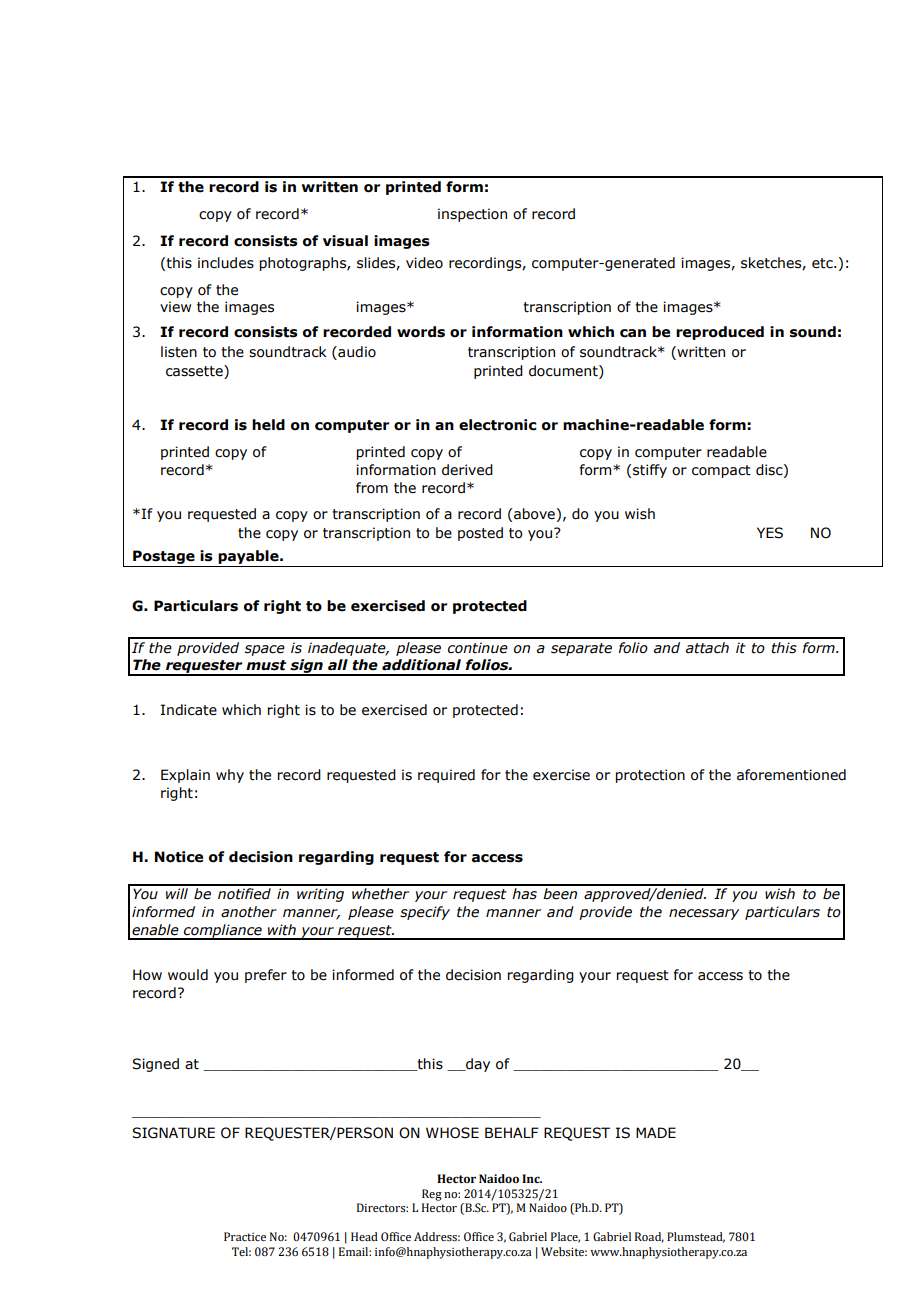 The height and width of the screenshot is (1309, 924). I want to click on Practice, so click(245, 1236).
